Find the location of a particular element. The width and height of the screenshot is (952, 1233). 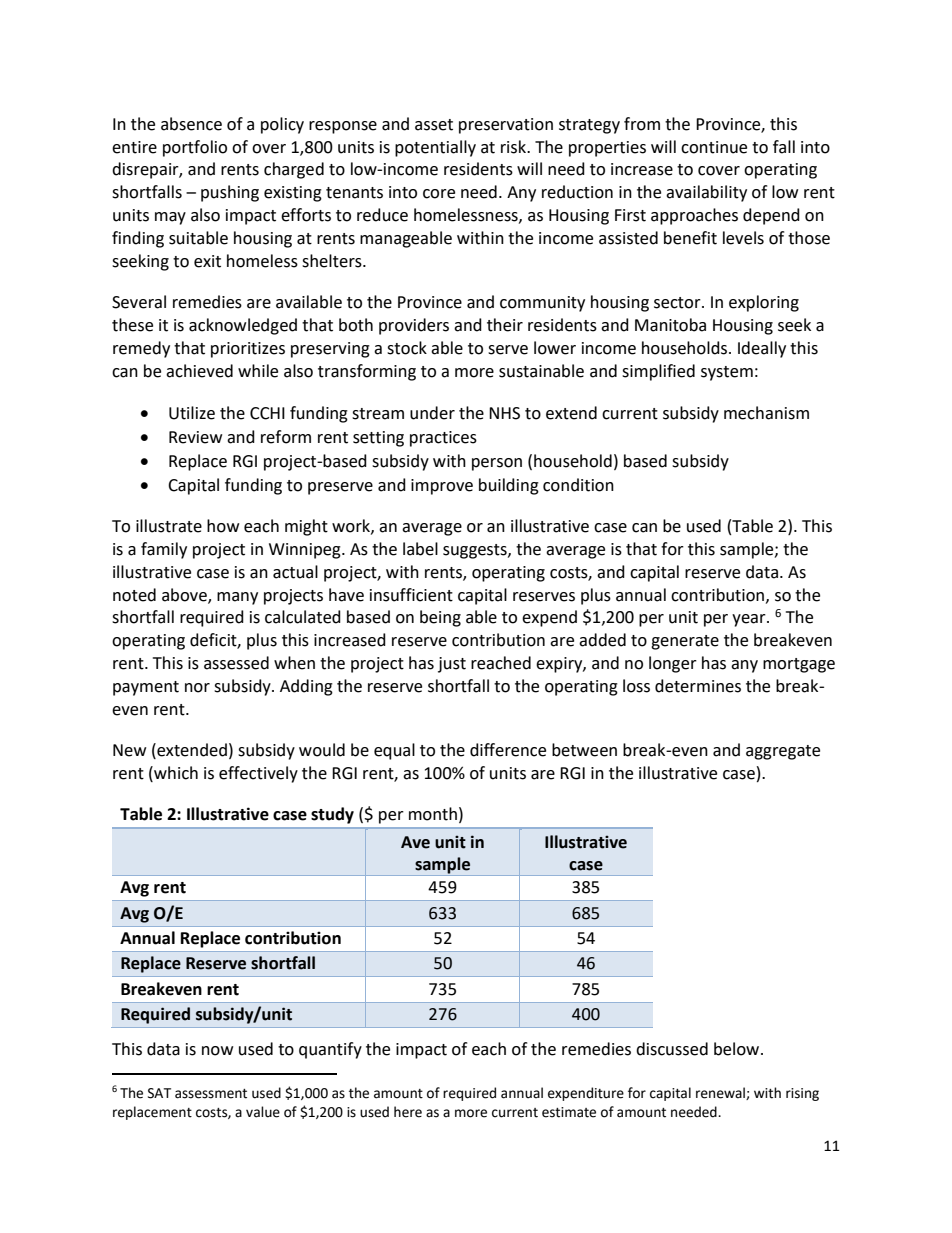

many is located at coordinates (237, 598).
